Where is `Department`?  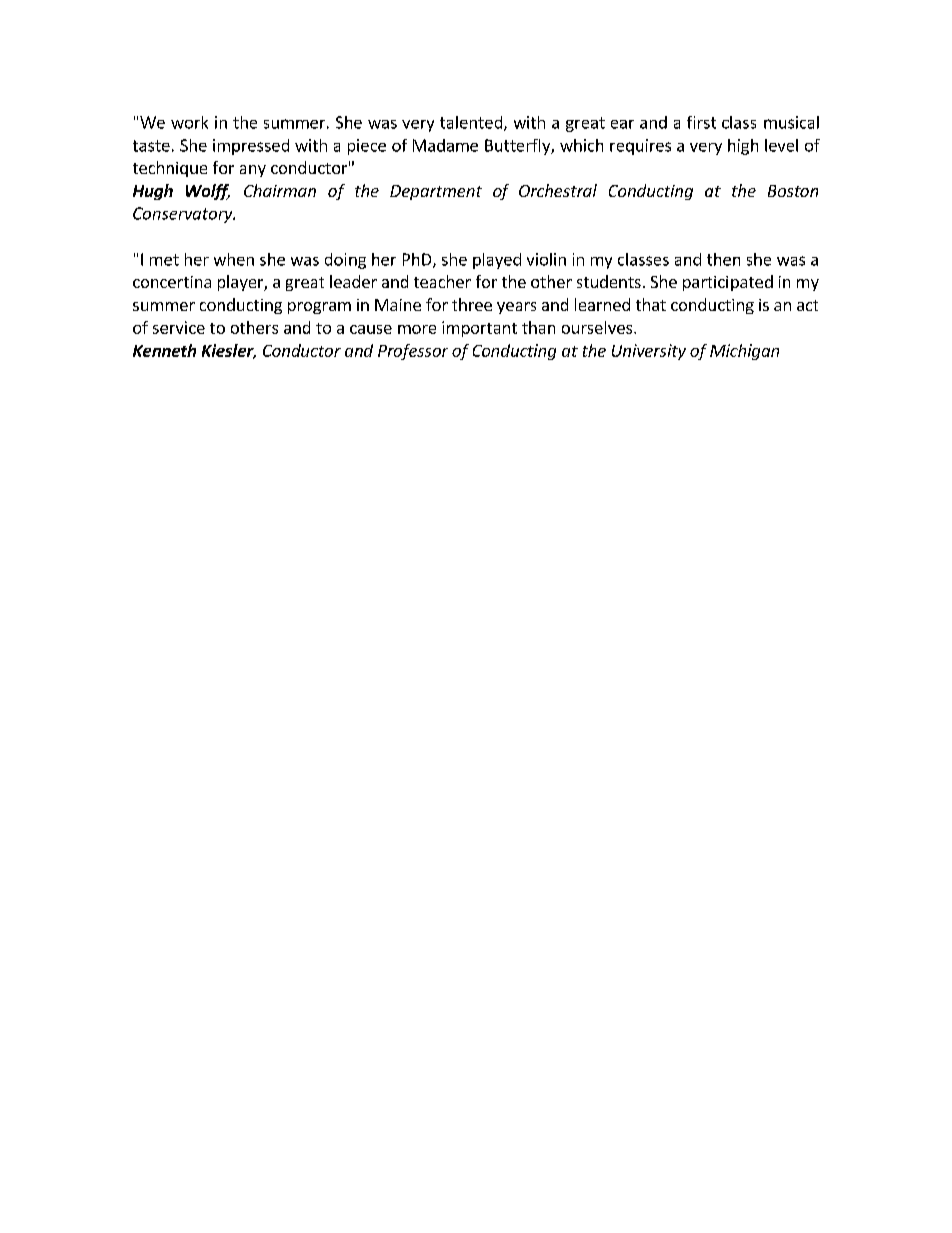
Department is located at coordinates (436, 192).
